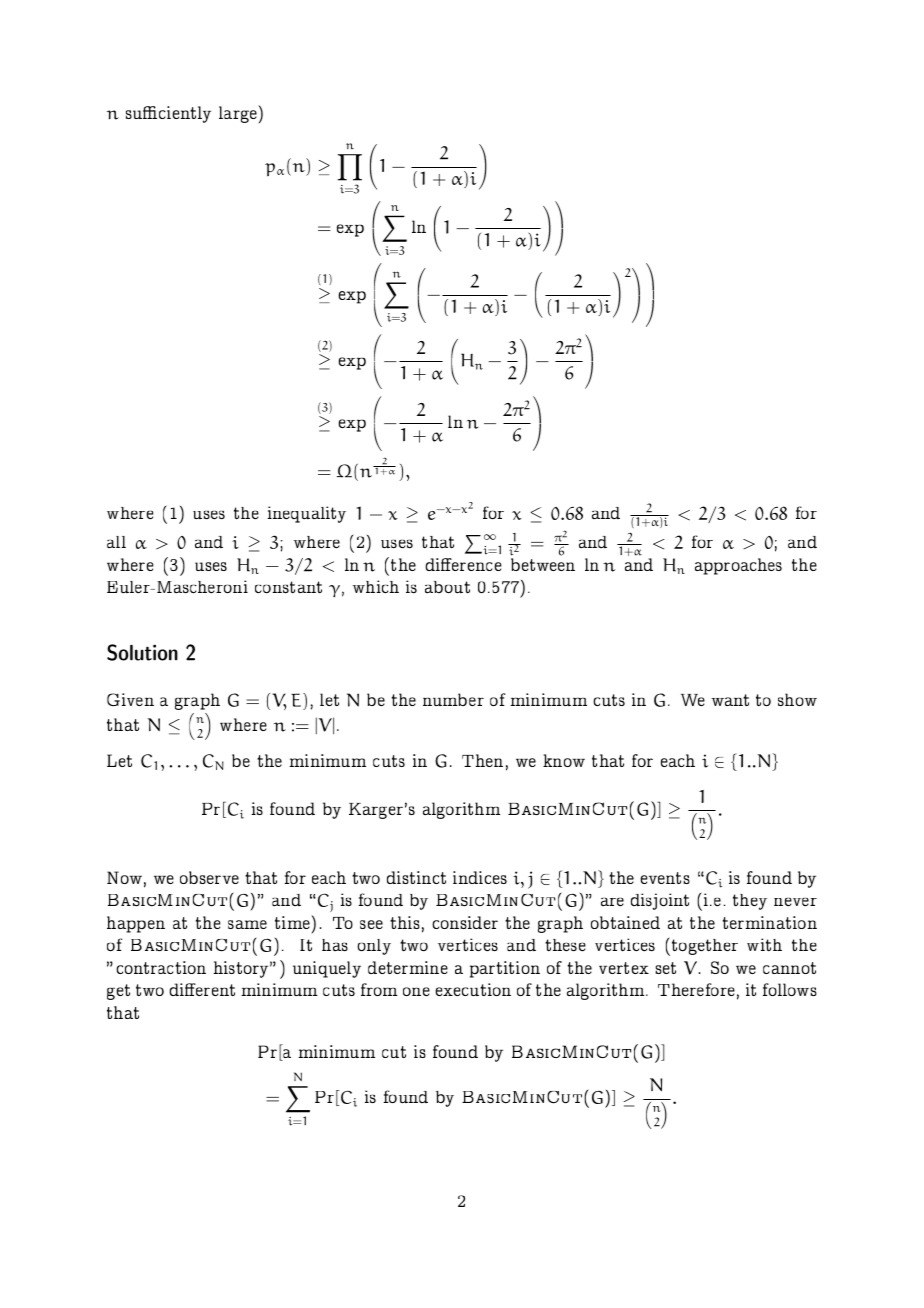  I want to click on want, so click(730, 700).
